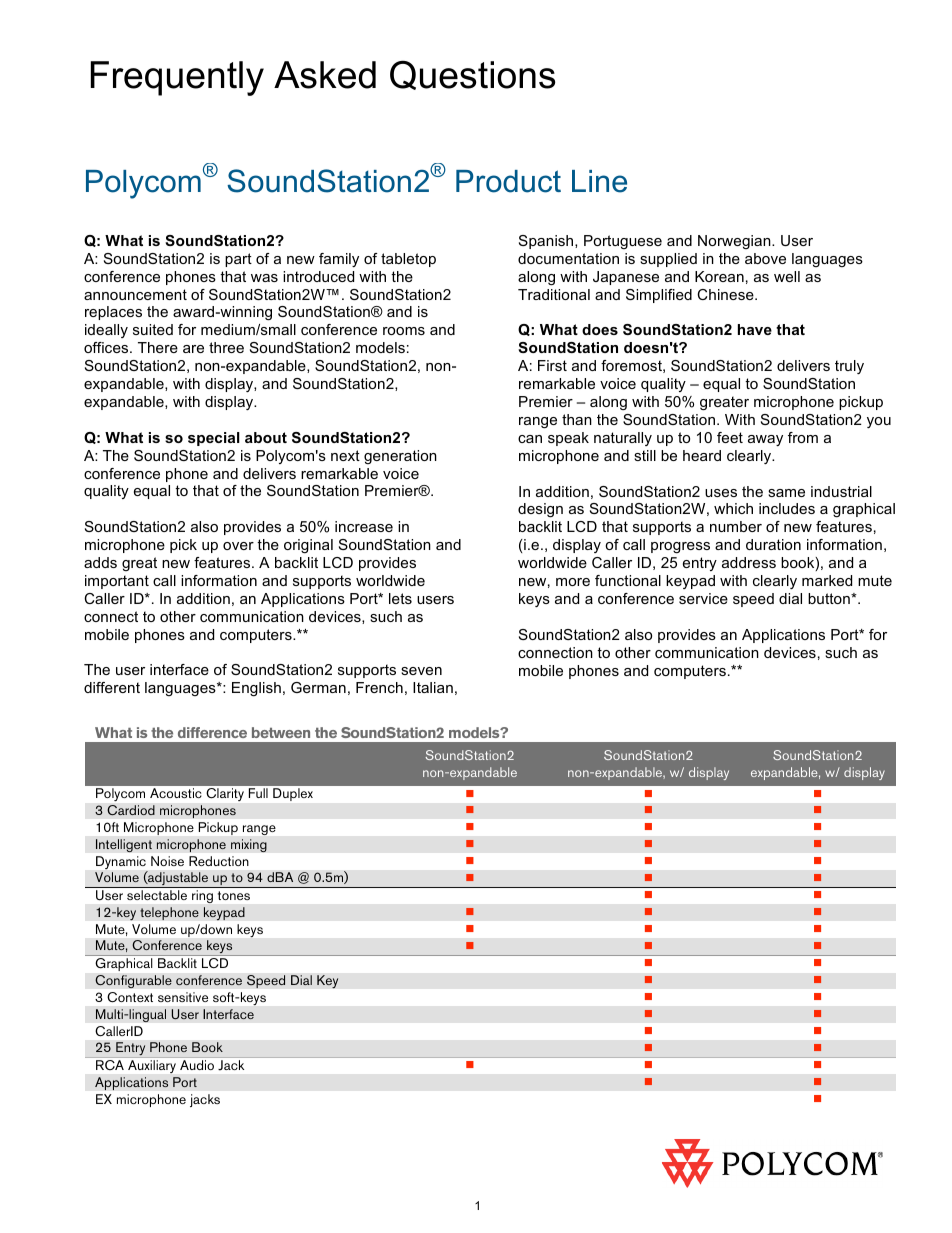  What do you see at coordinates (735, 242) in the screenshot?
I see `Norwegian` at bounding box center [735, 242].
